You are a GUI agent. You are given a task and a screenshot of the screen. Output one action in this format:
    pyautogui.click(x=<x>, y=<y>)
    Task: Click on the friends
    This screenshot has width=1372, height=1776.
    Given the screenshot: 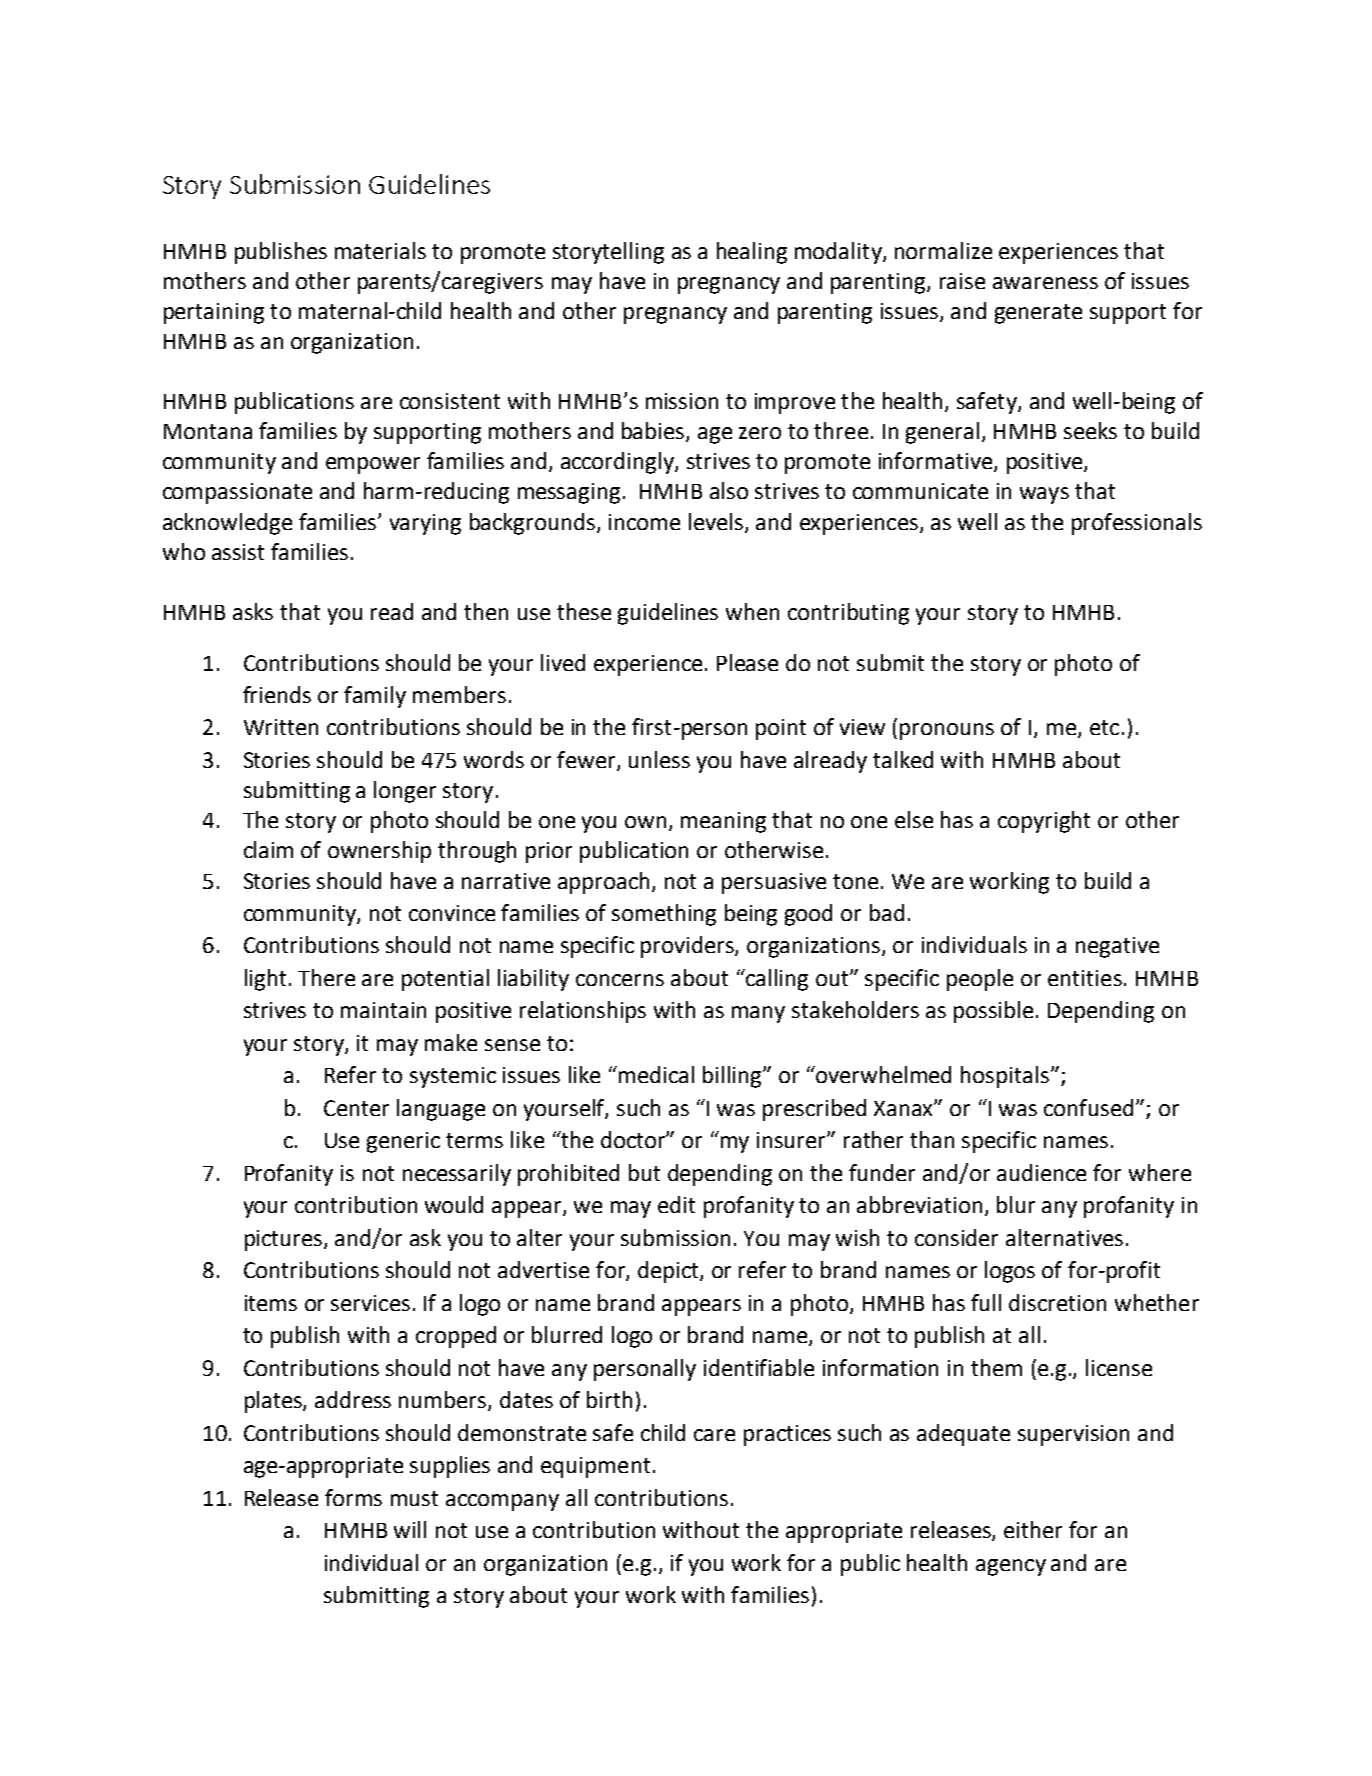 What is the action you would take?
    pyautogui.click(x=277, y=694)
